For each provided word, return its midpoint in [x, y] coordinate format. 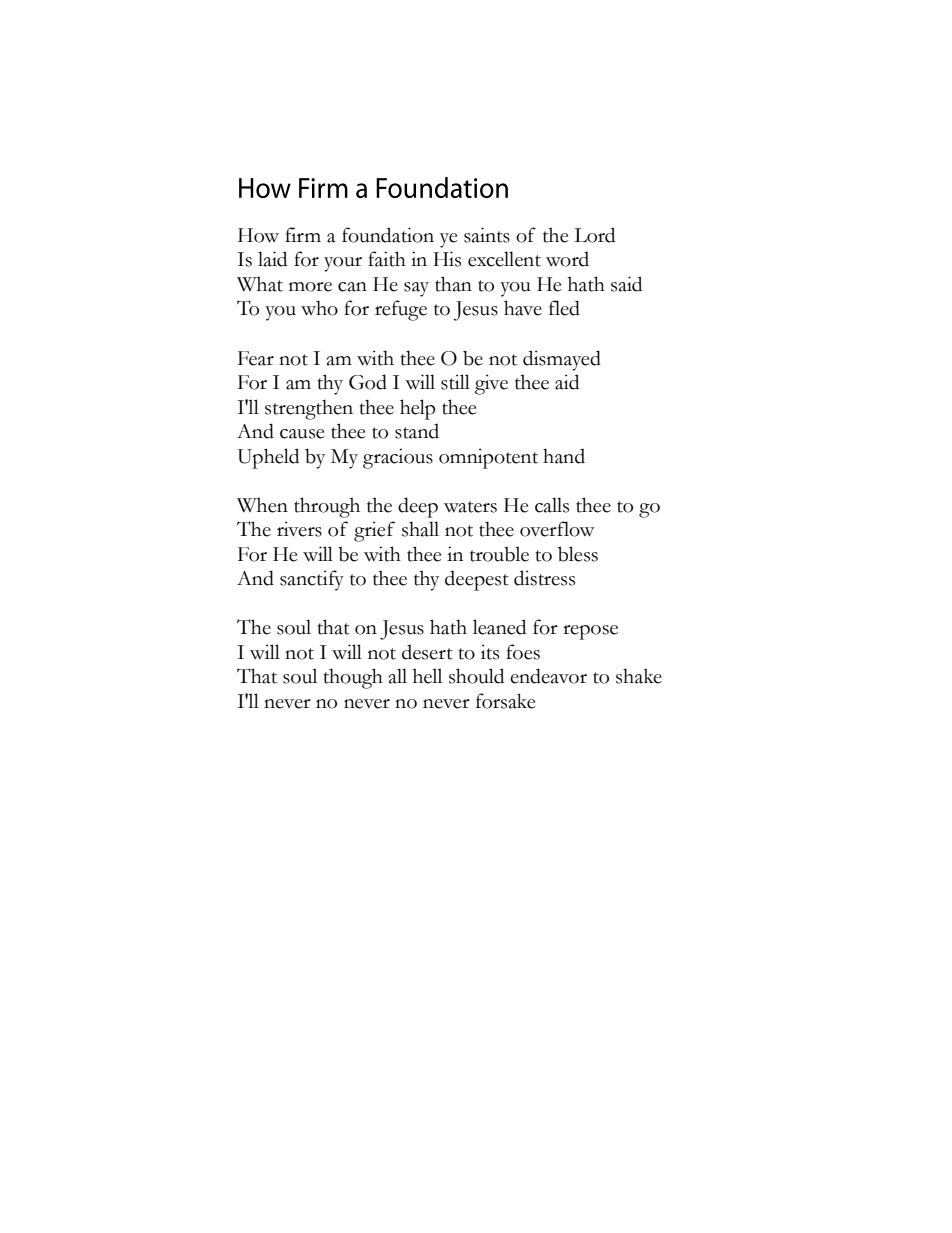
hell [427, 676]
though [353, 678]
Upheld [268, 458]
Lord [594, 235]
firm [303, 234]
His [447, 259]
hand [564, 456]
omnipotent [488, 458]
